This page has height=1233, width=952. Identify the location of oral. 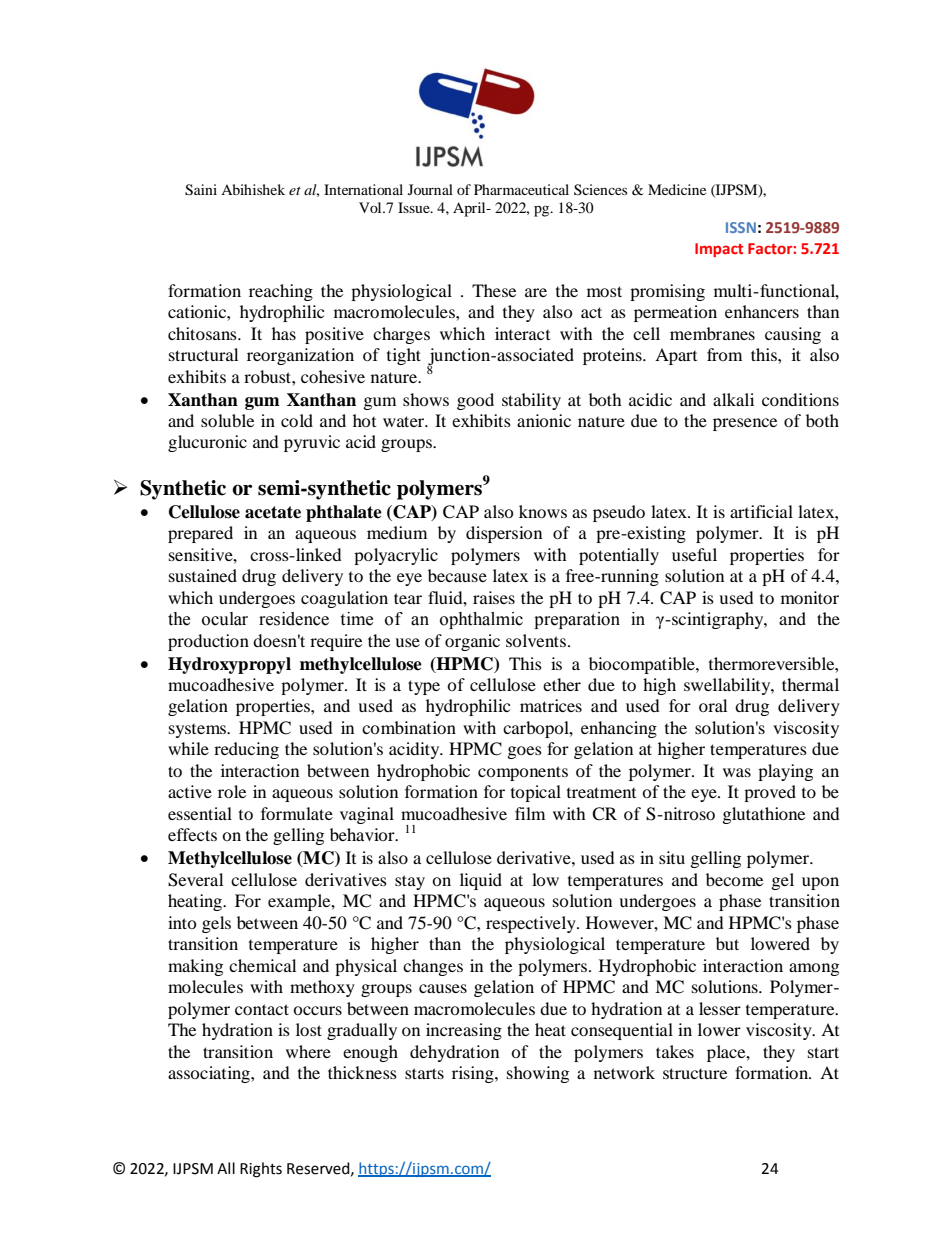
(713, 705).
